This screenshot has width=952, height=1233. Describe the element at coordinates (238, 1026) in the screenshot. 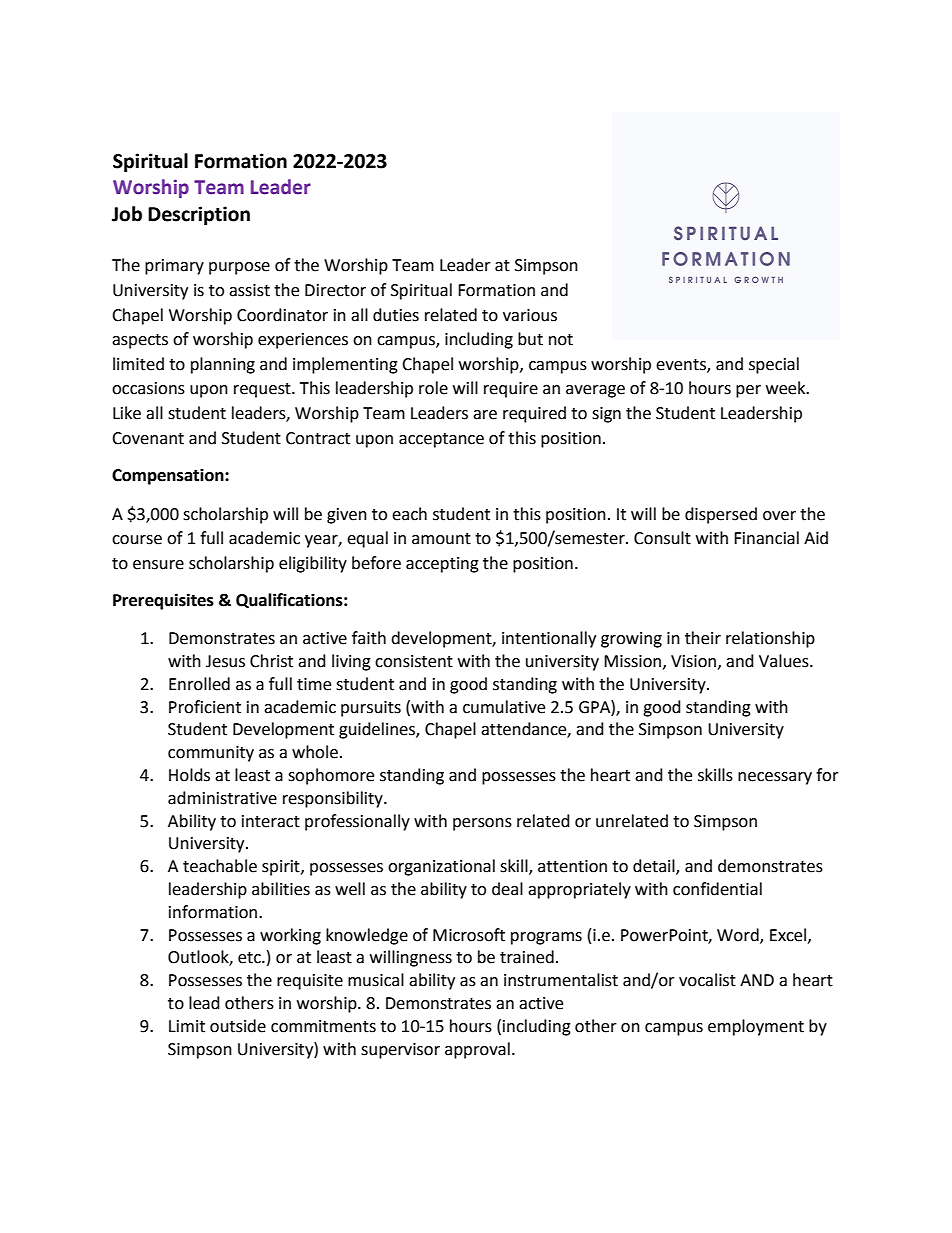

I see `outside` at that location.
